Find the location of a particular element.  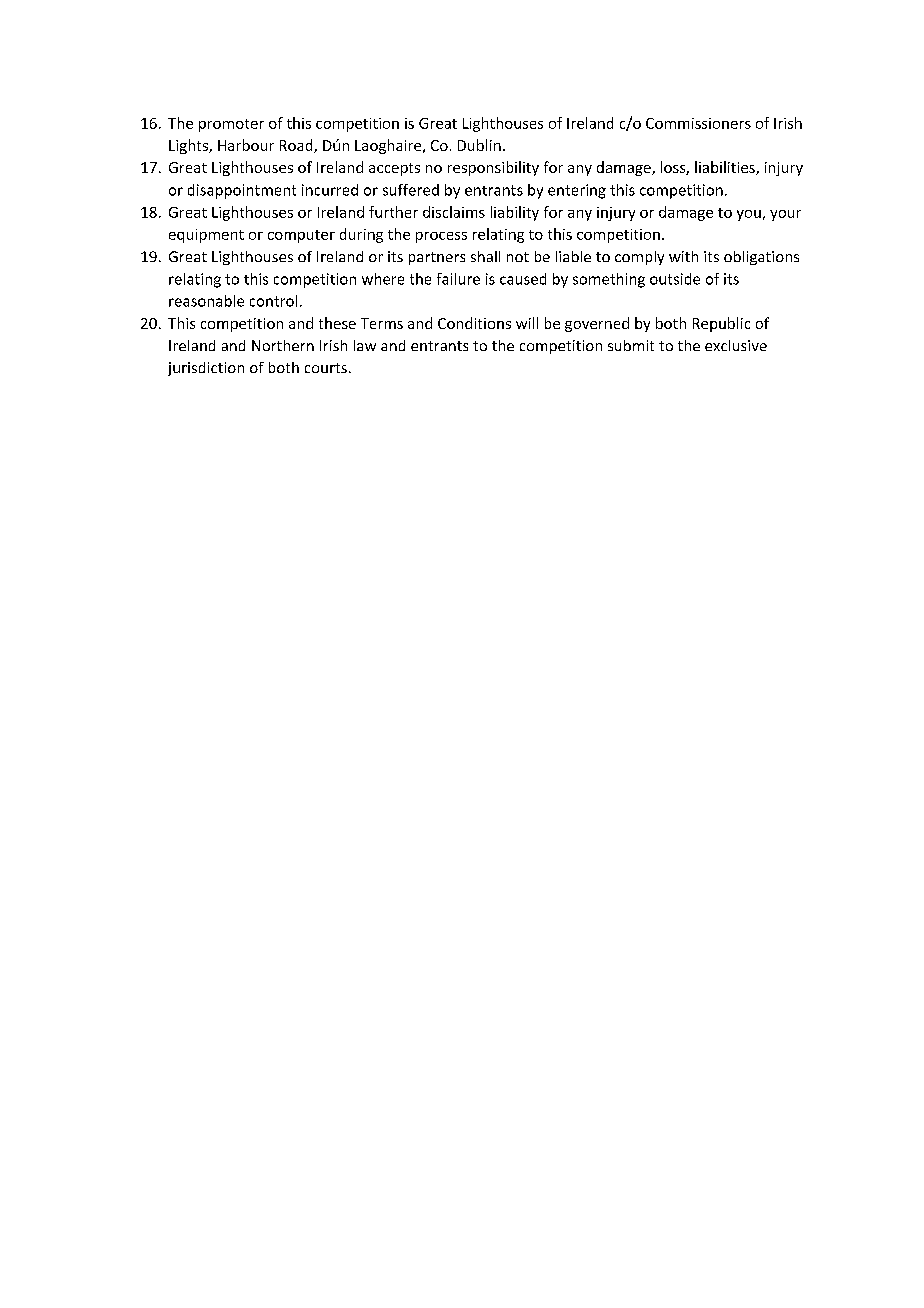

Commissioners is located at coordinates (698, 123).
